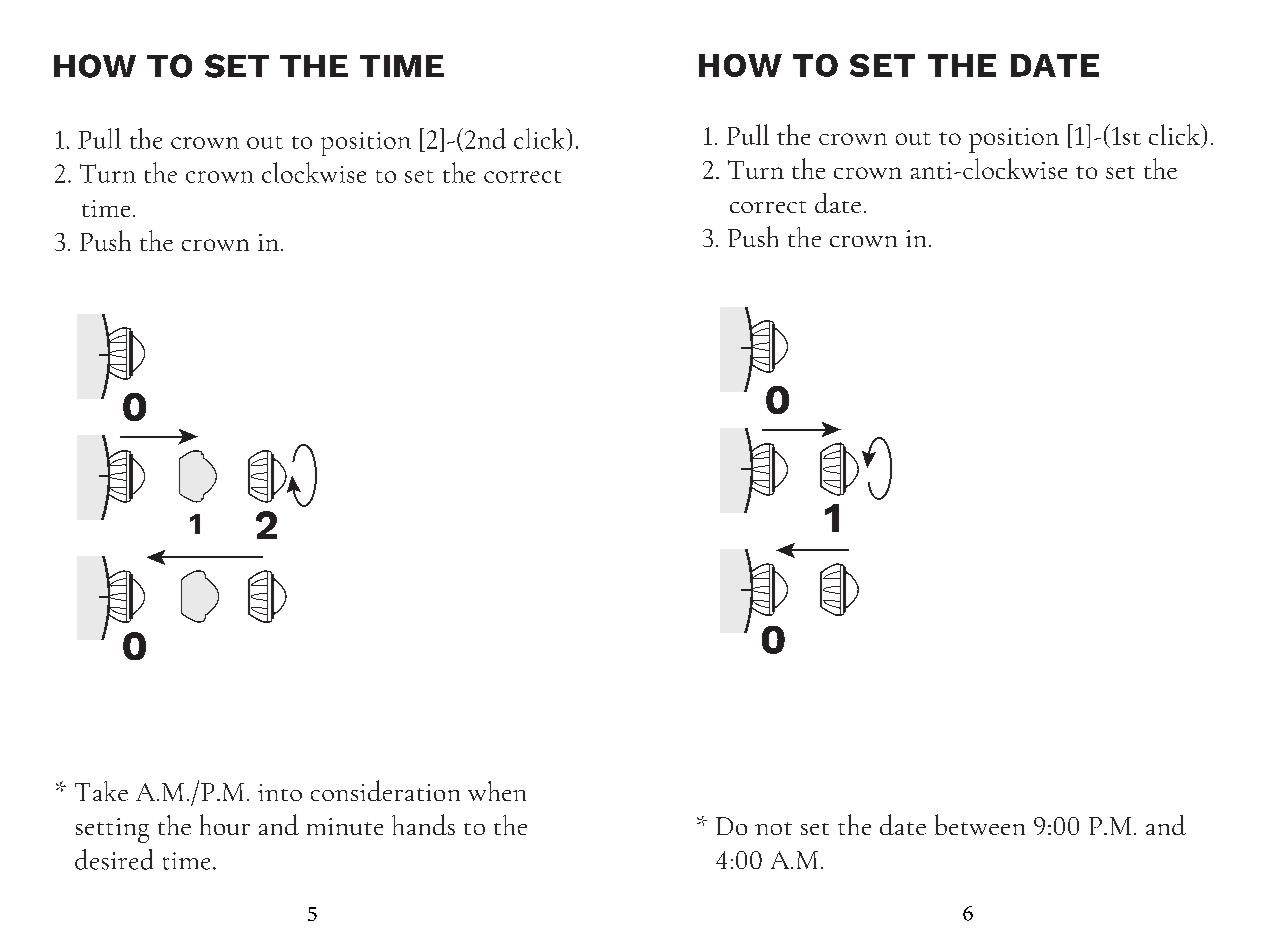 Image resolution: width=1288 pixels, height=945 pixels. Describe the element at coordinates (114, 859) in the screenshot. I see `desired` at that location.
